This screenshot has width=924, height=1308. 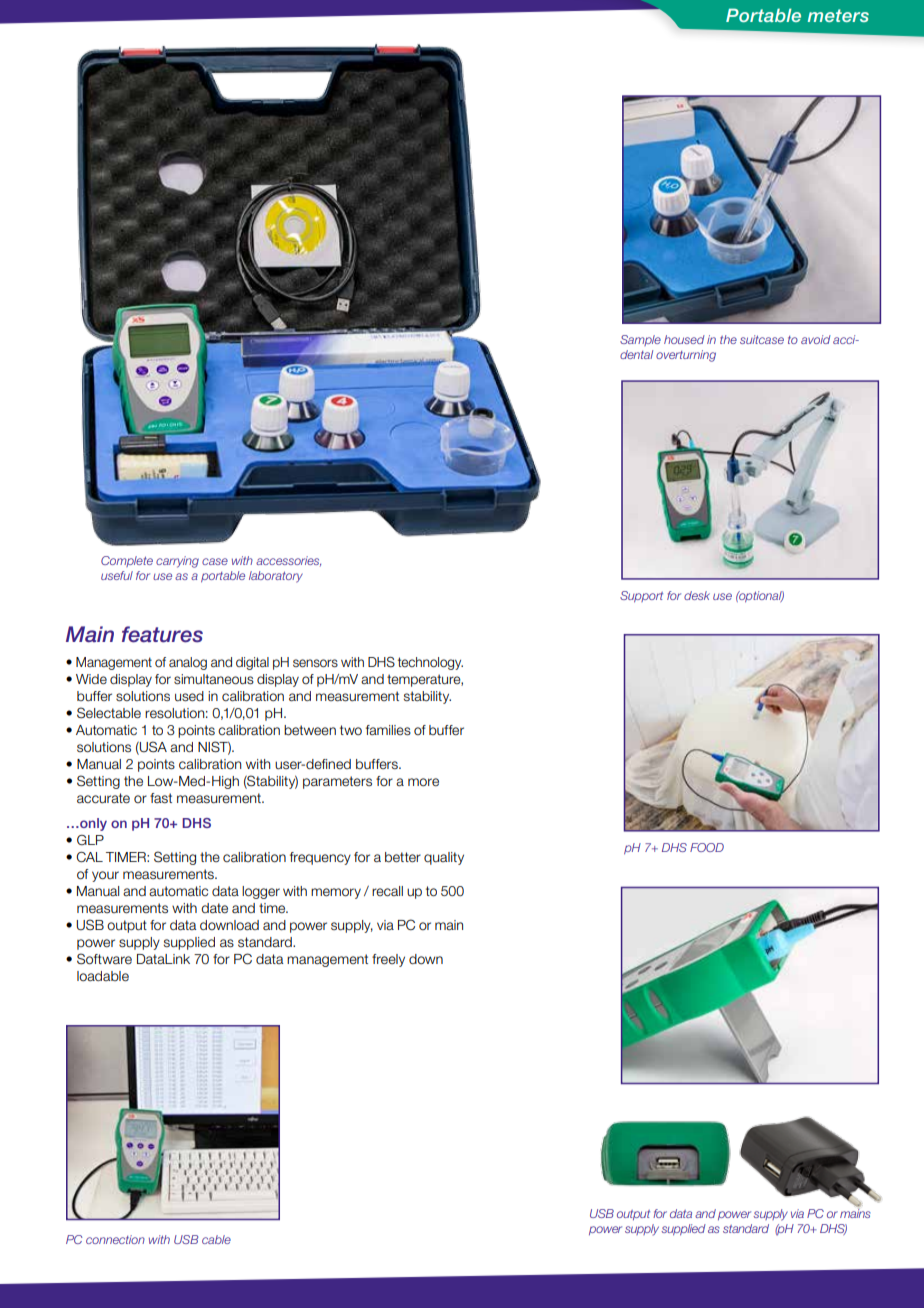 What do you see at coordinates (177, 562) in the screenshot?
I see `carrying` at bounding box center [177, 562].
